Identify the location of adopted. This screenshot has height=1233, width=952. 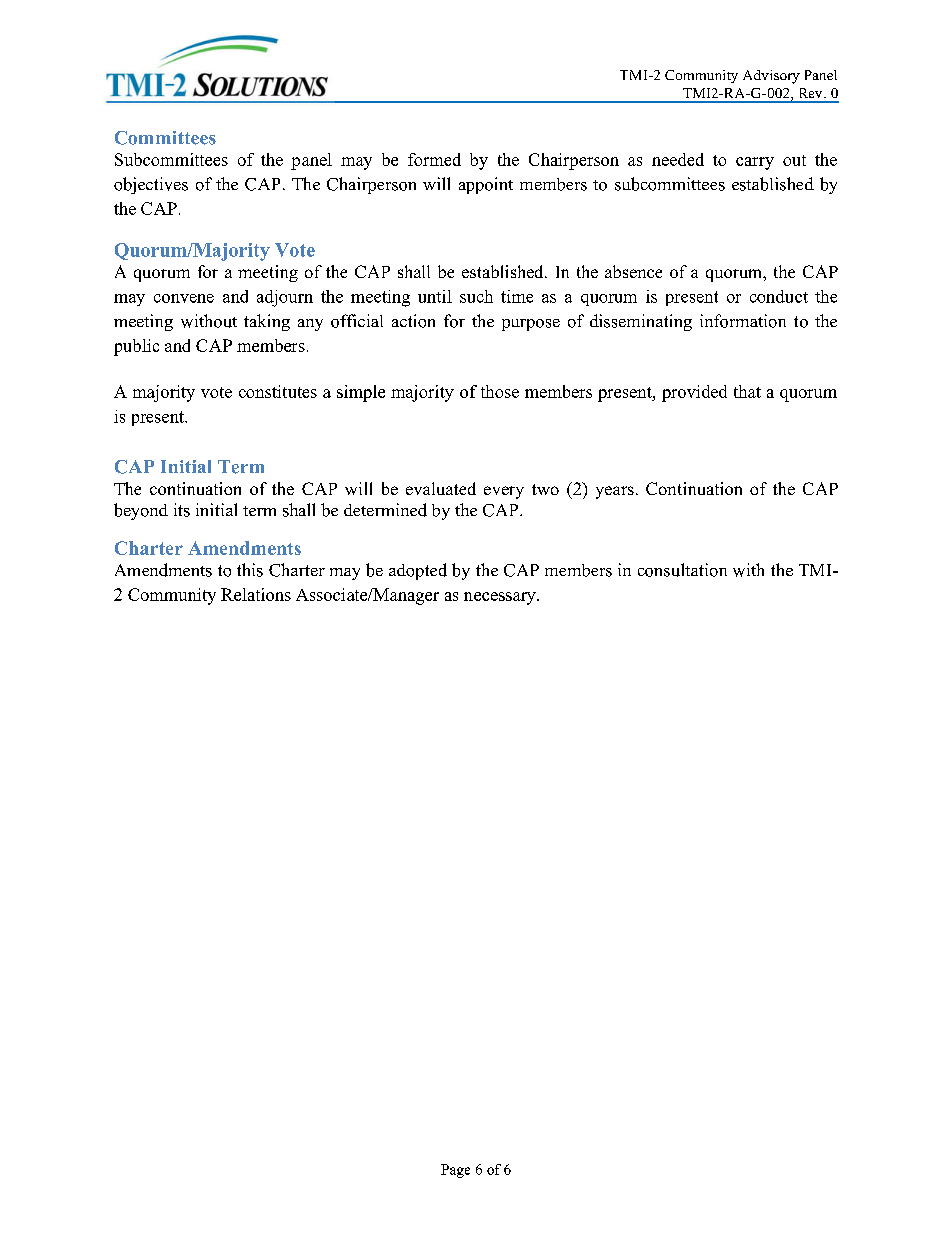
(418, 571).
